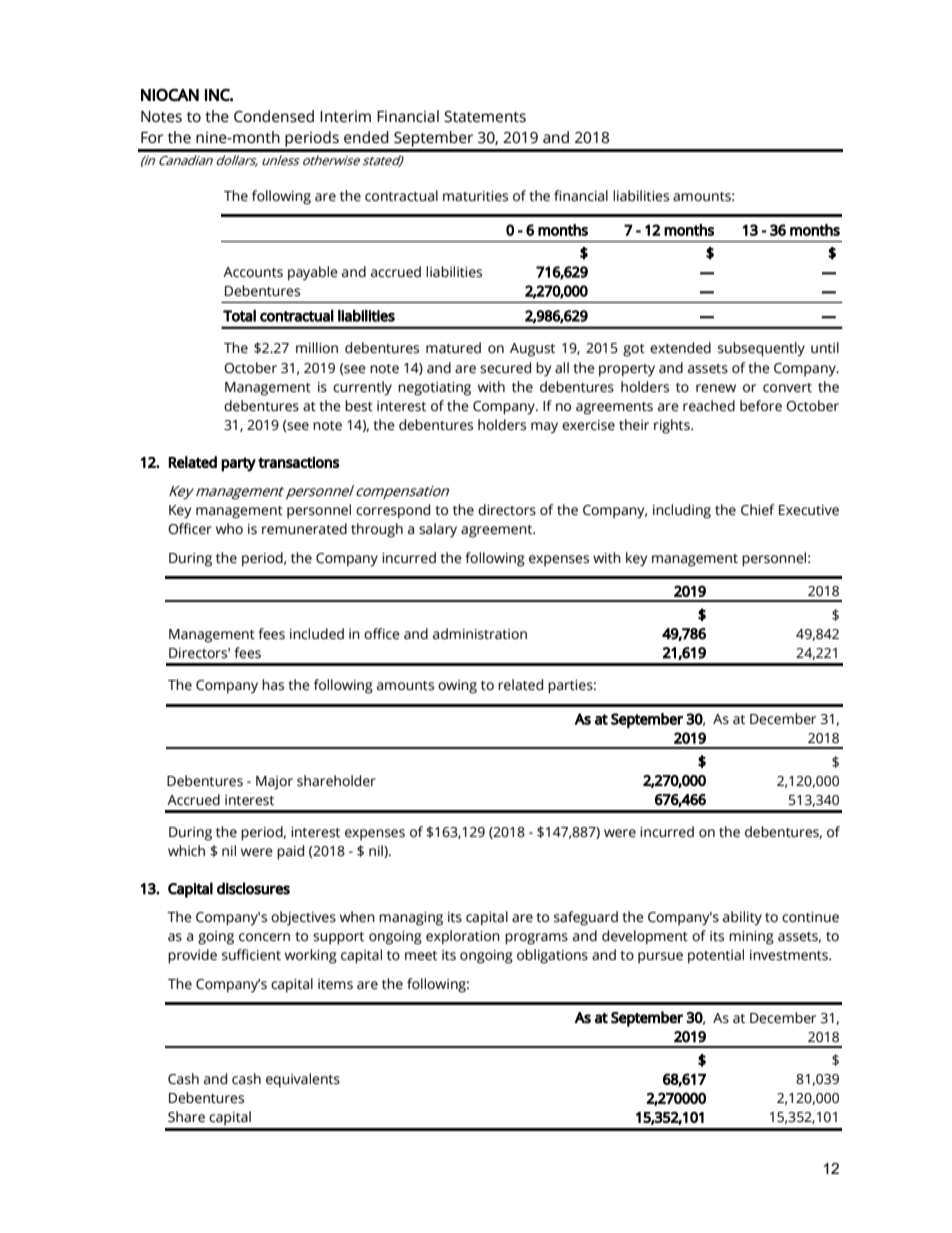 The image size is (952, 1233). What do you see at coordinates (485, 117) in the screenshot?
I see `Statements` at bounding box center [485, 117].
